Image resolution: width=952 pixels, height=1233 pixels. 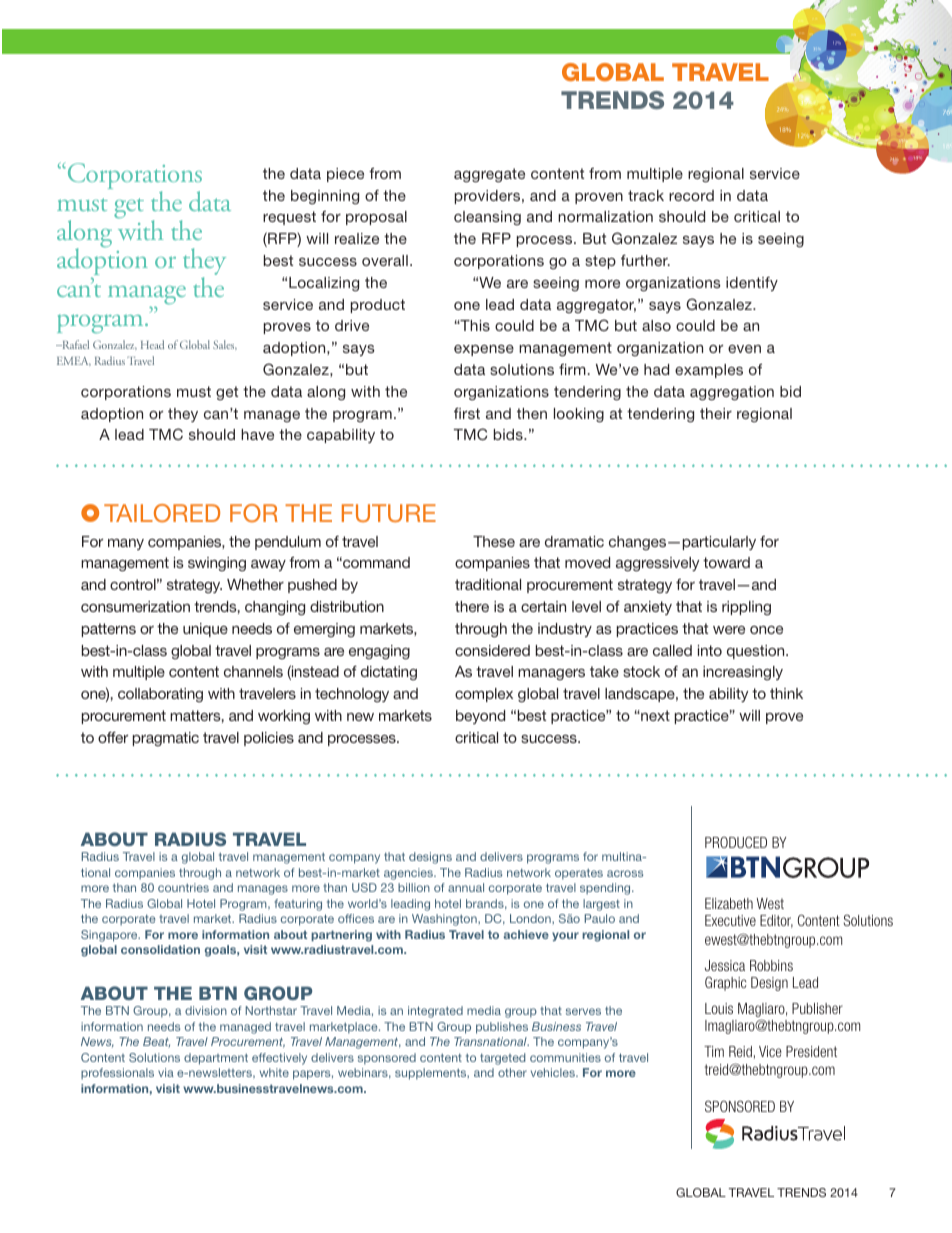 I want to click on were, so click(x=729, y=630).
